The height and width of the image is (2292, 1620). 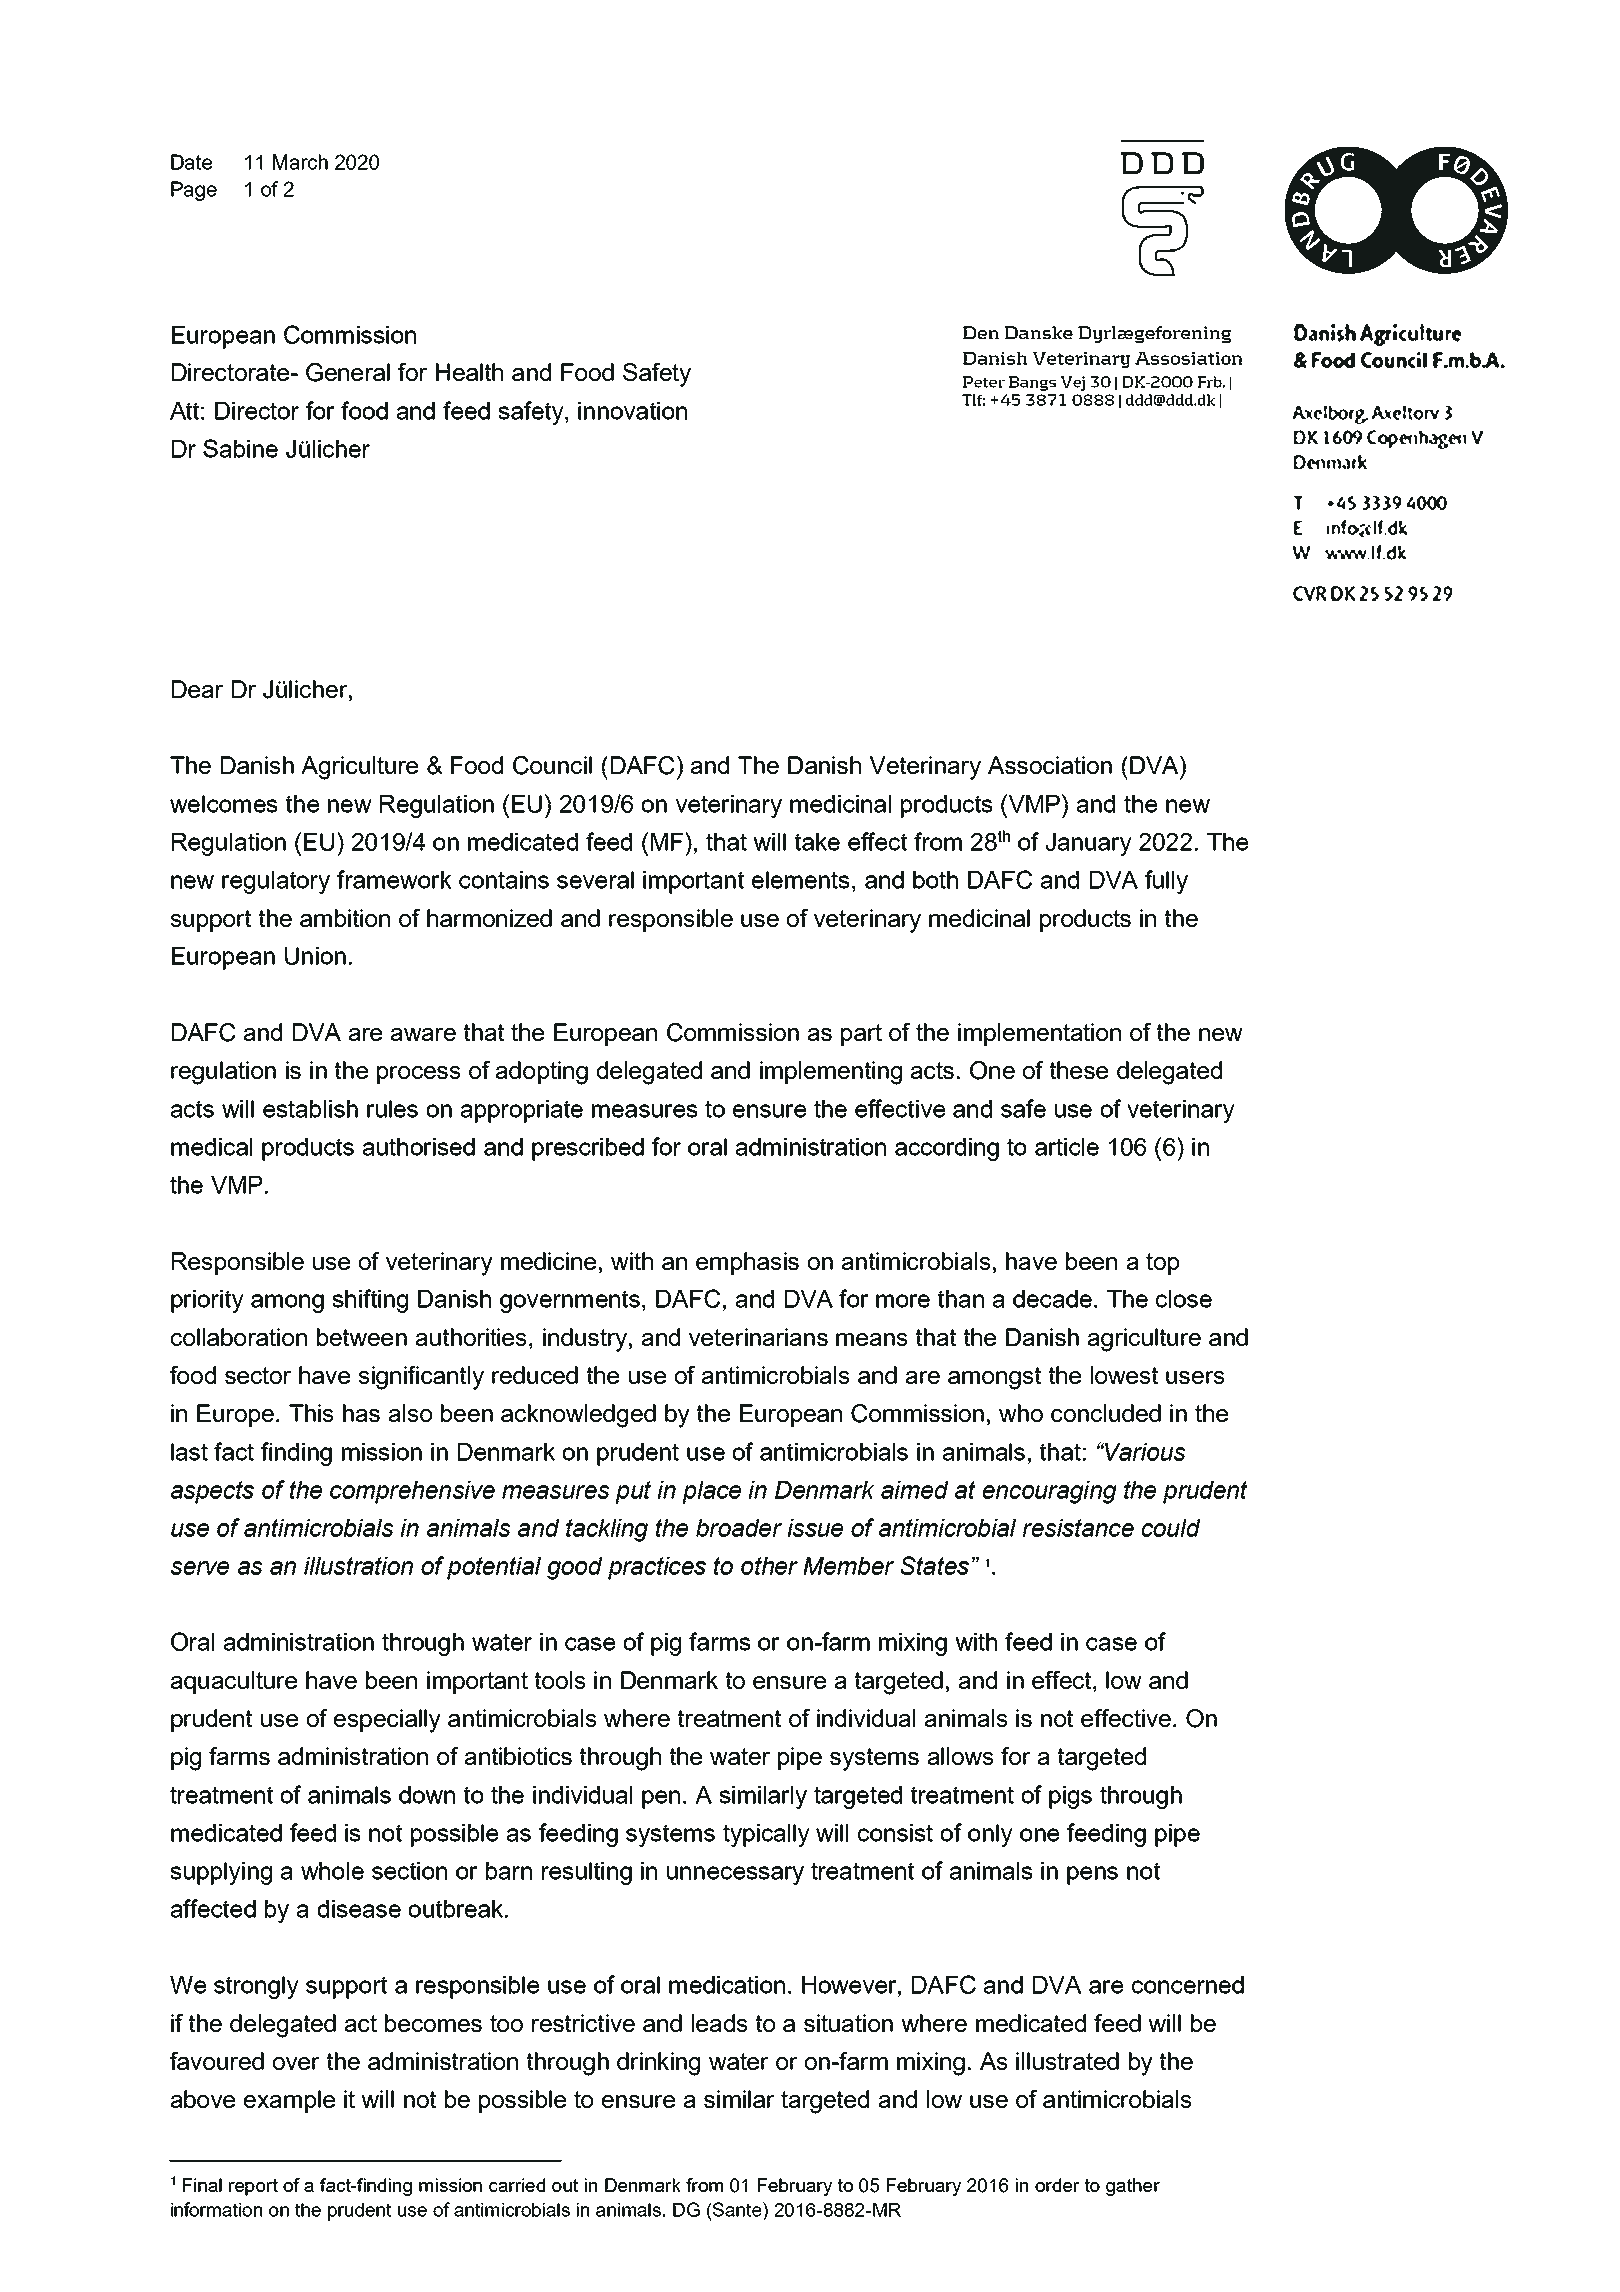 I want to click on innovation, so click(x=632, y=411).
